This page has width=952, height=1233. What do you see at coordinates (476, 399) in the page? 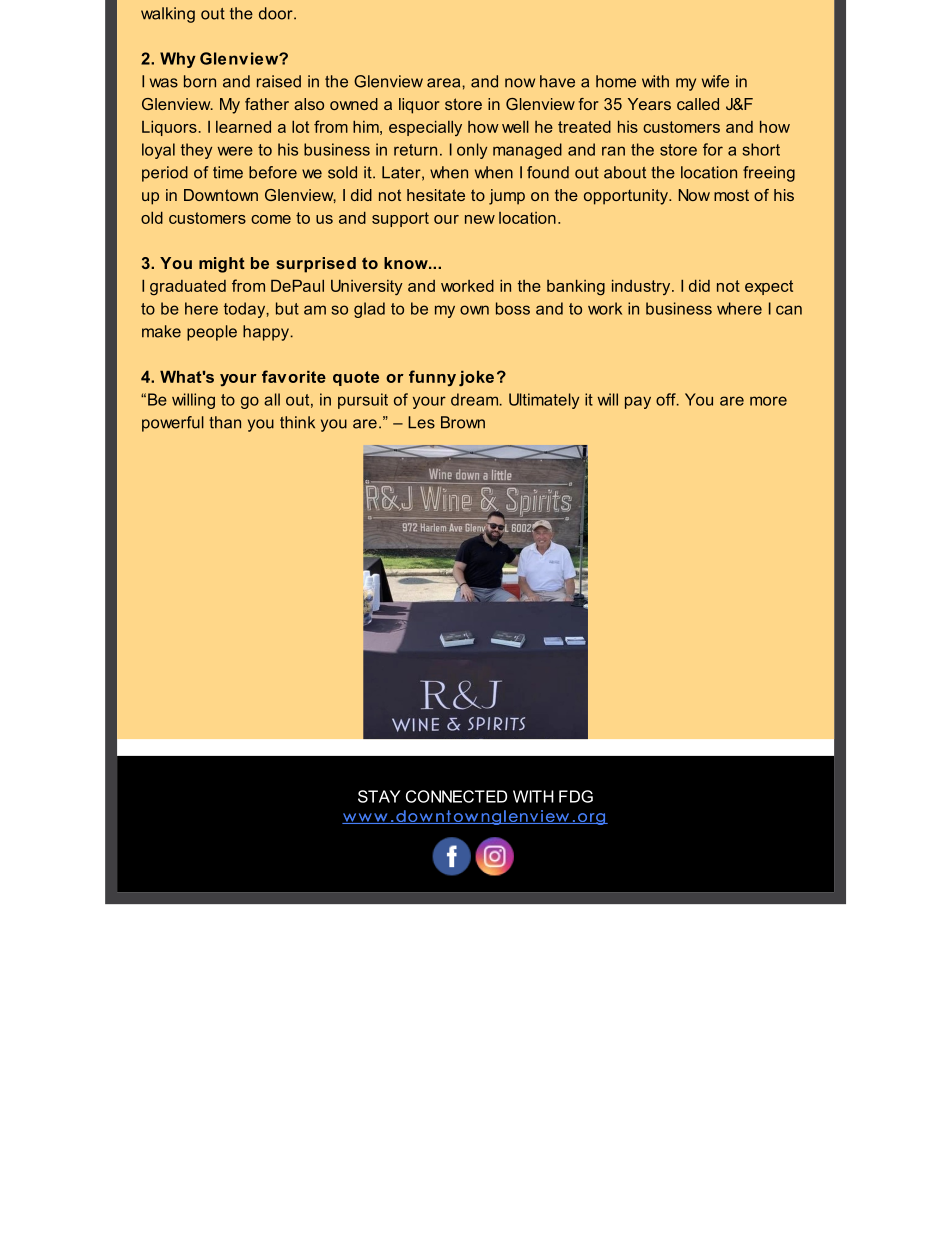
I see `dream` at bounding box center [476, 399].
